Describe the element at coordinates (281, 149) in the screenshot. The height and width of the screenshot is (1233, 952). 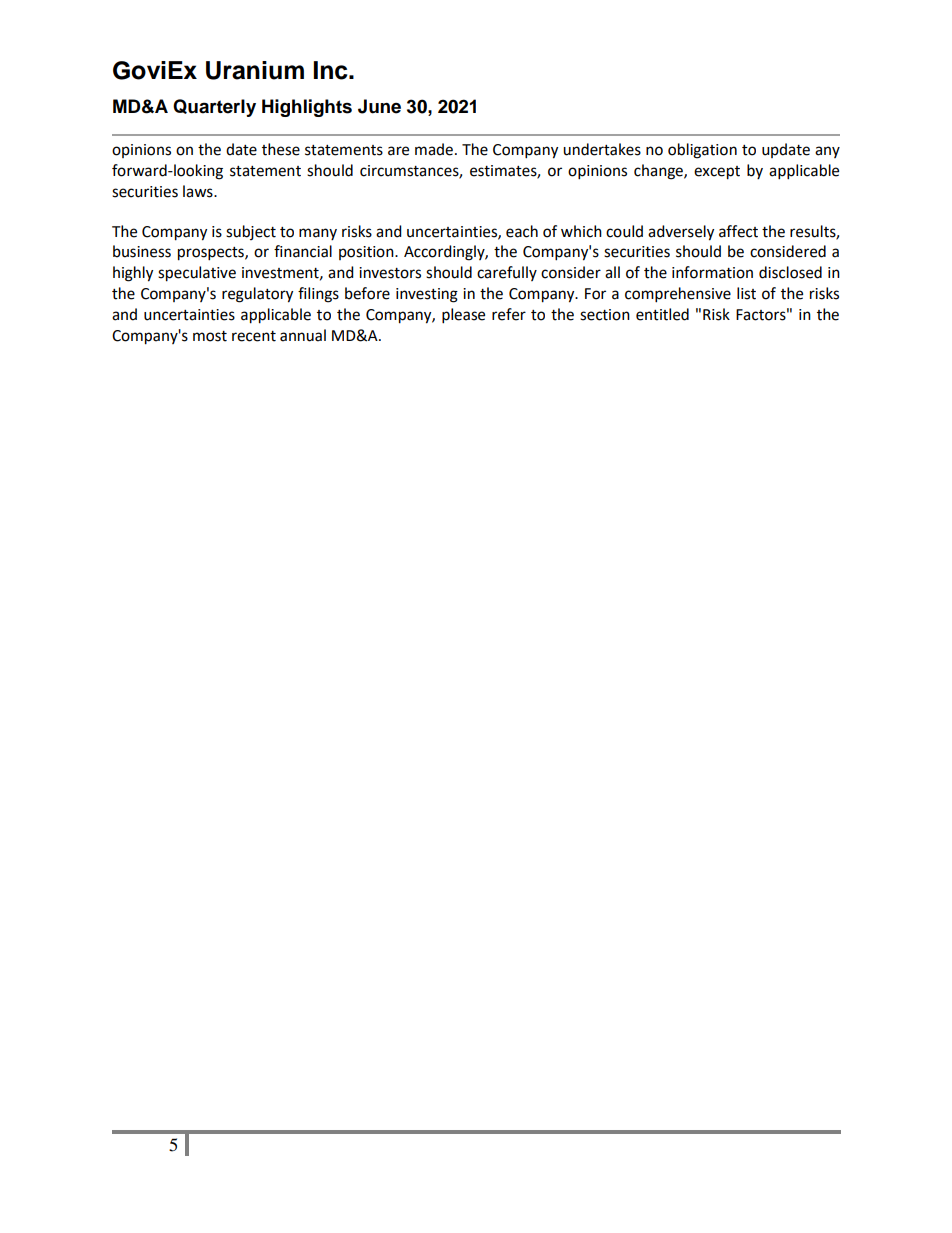
I see `these` at that location.
